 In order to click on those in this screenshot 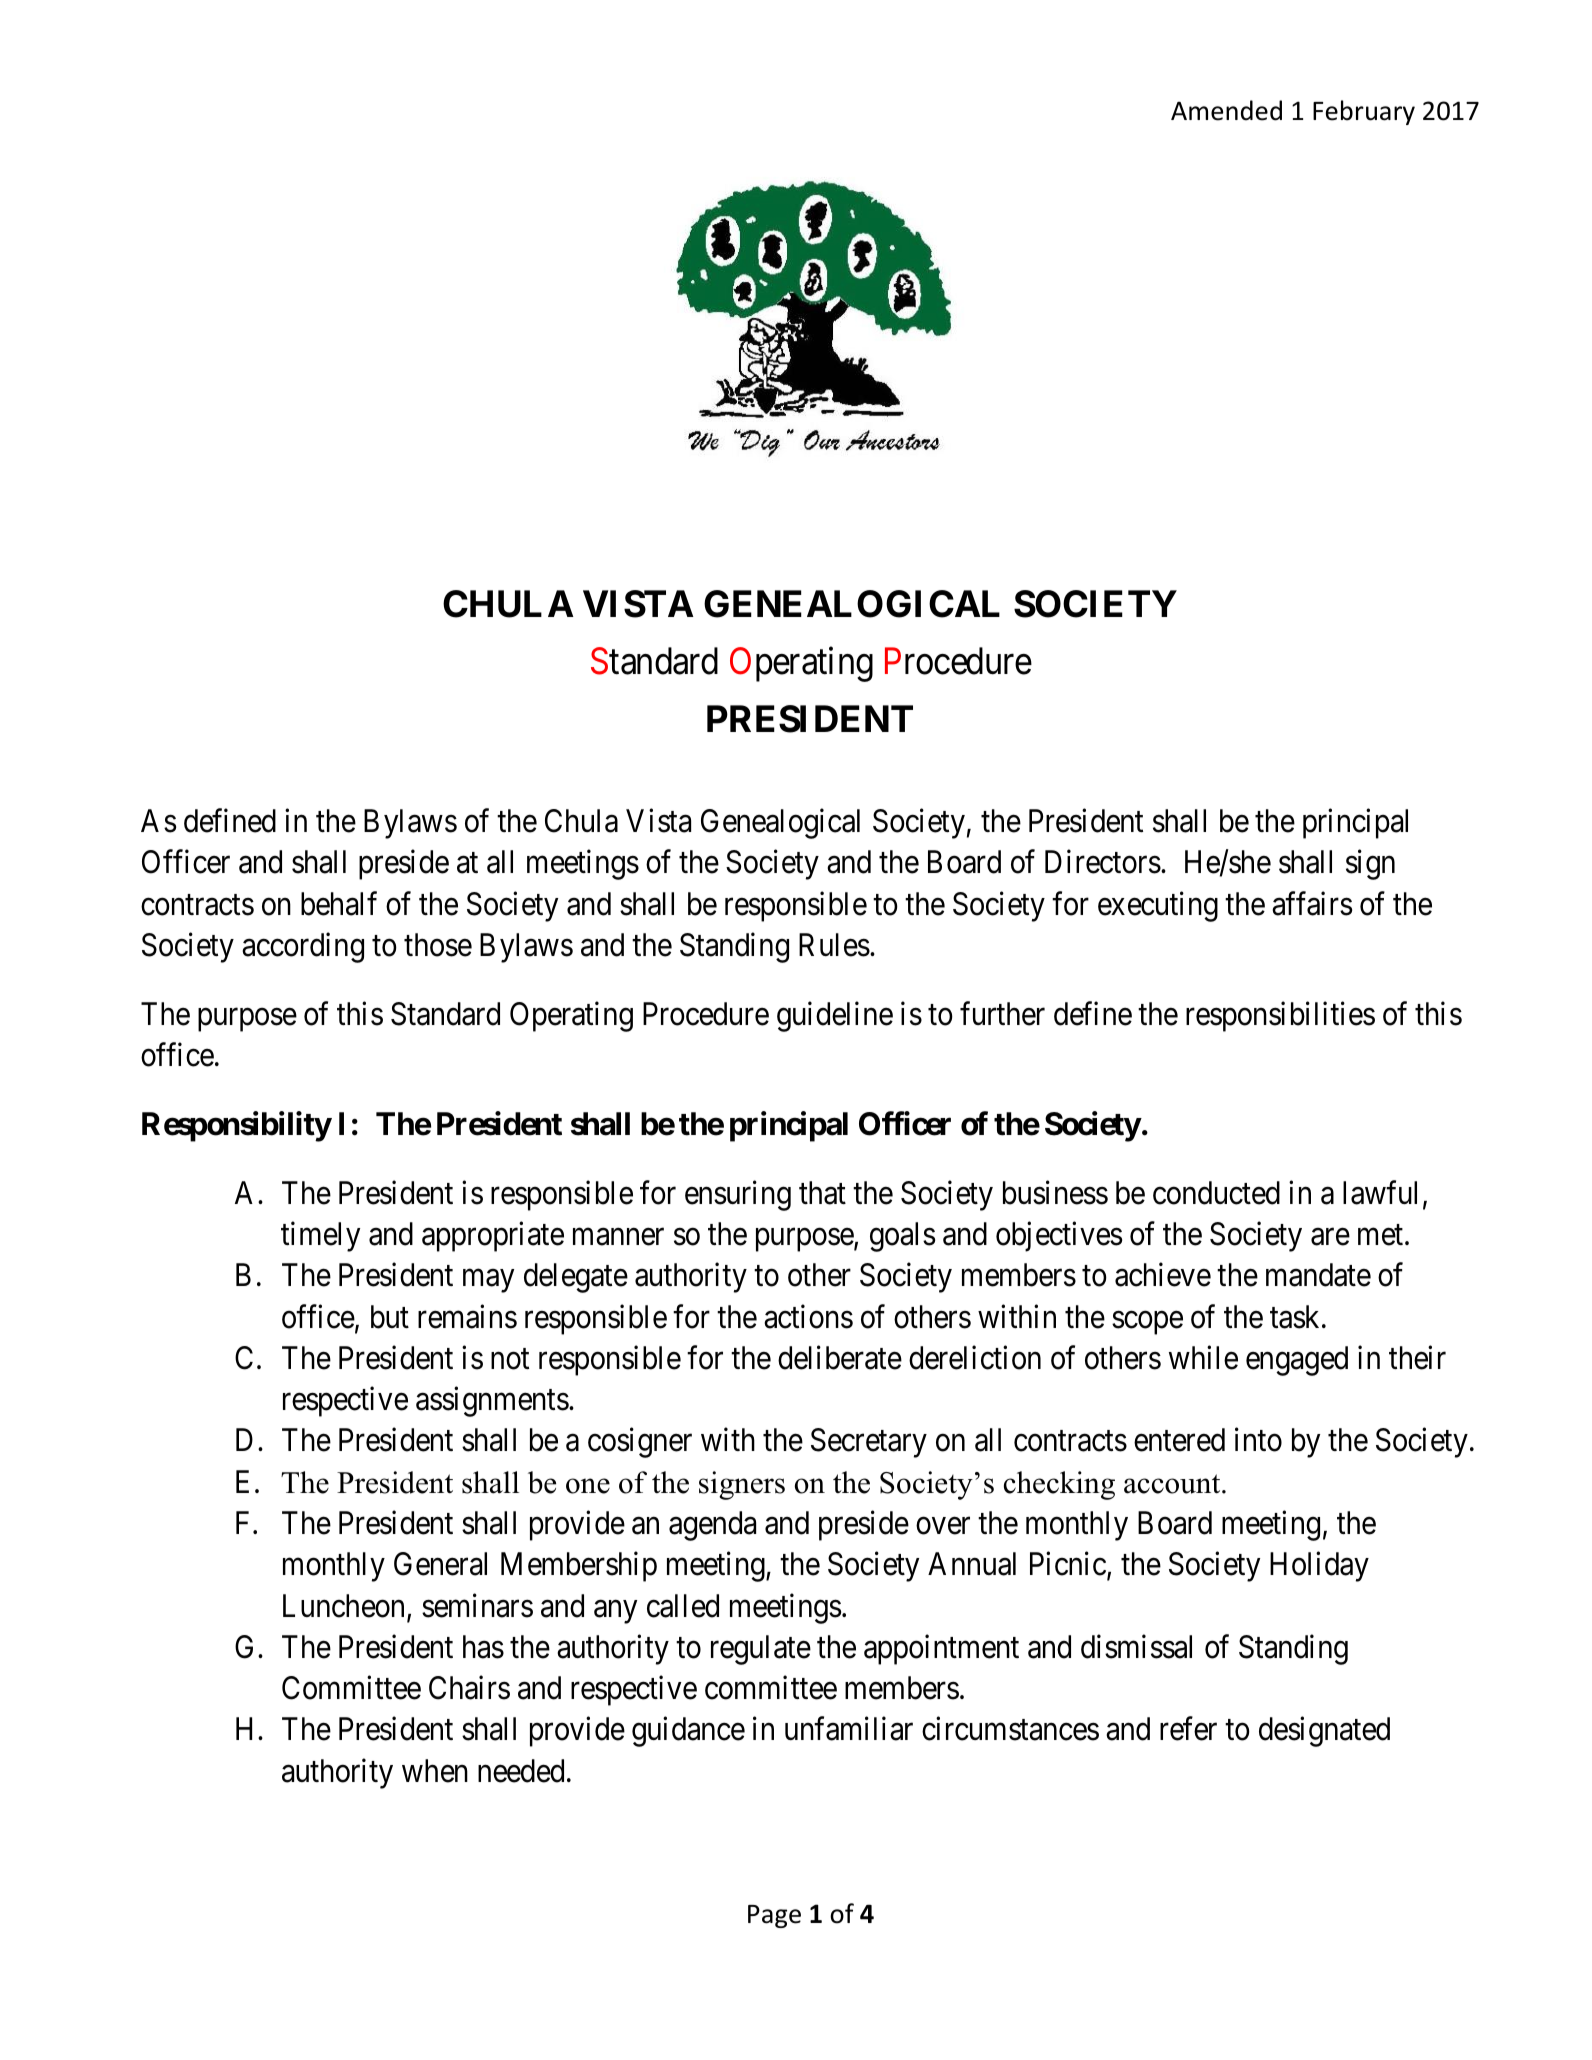, I will do `click(438, 945)`.
